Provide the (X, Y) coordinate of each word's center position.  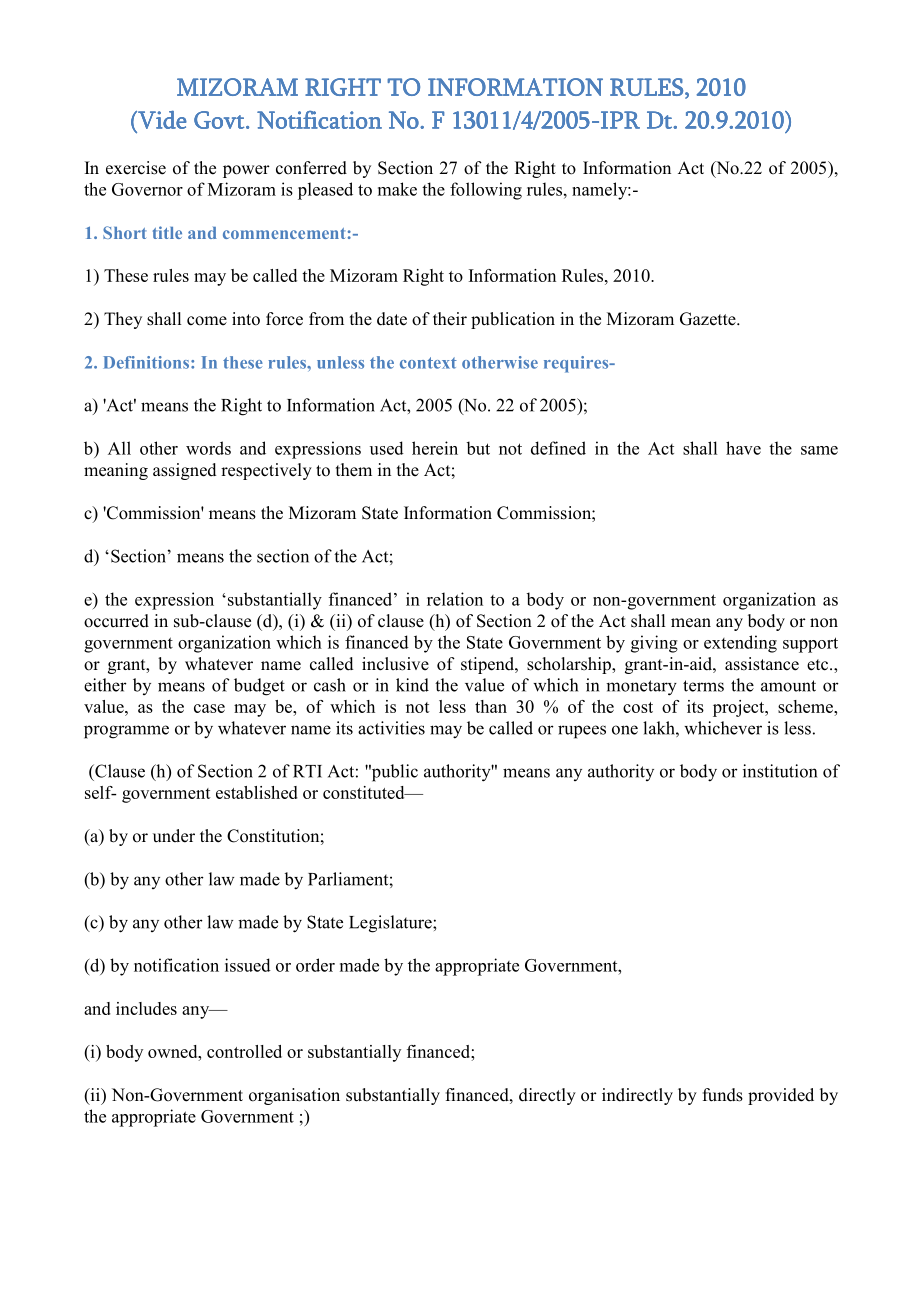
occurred (116, 621)
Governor (147, 189)
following (486, 191)
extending (740, 644)
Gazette (709, 319)
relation (455, 599)
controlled (244, 1051)
